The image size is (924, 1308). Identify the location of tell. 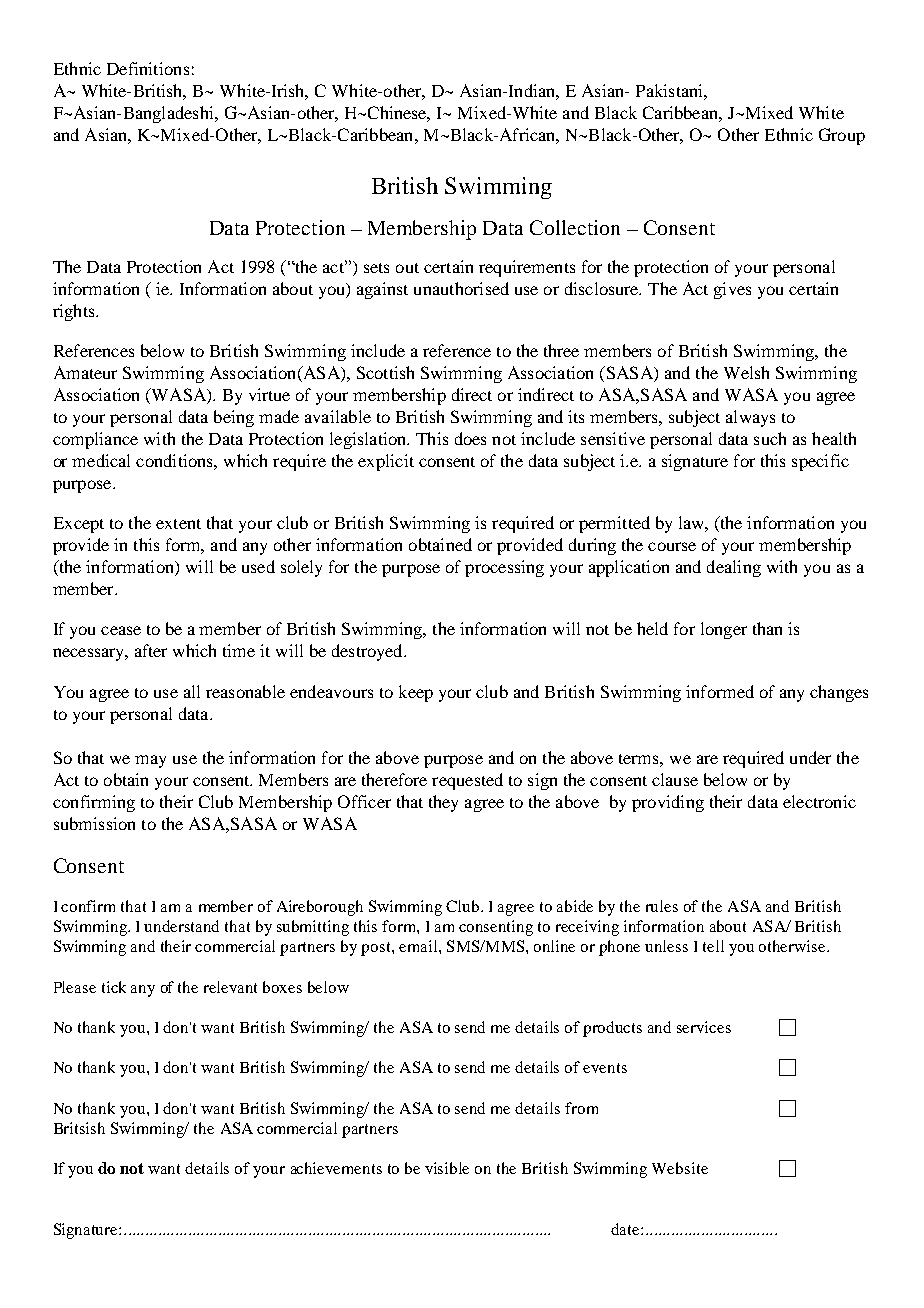
(713, 946).
